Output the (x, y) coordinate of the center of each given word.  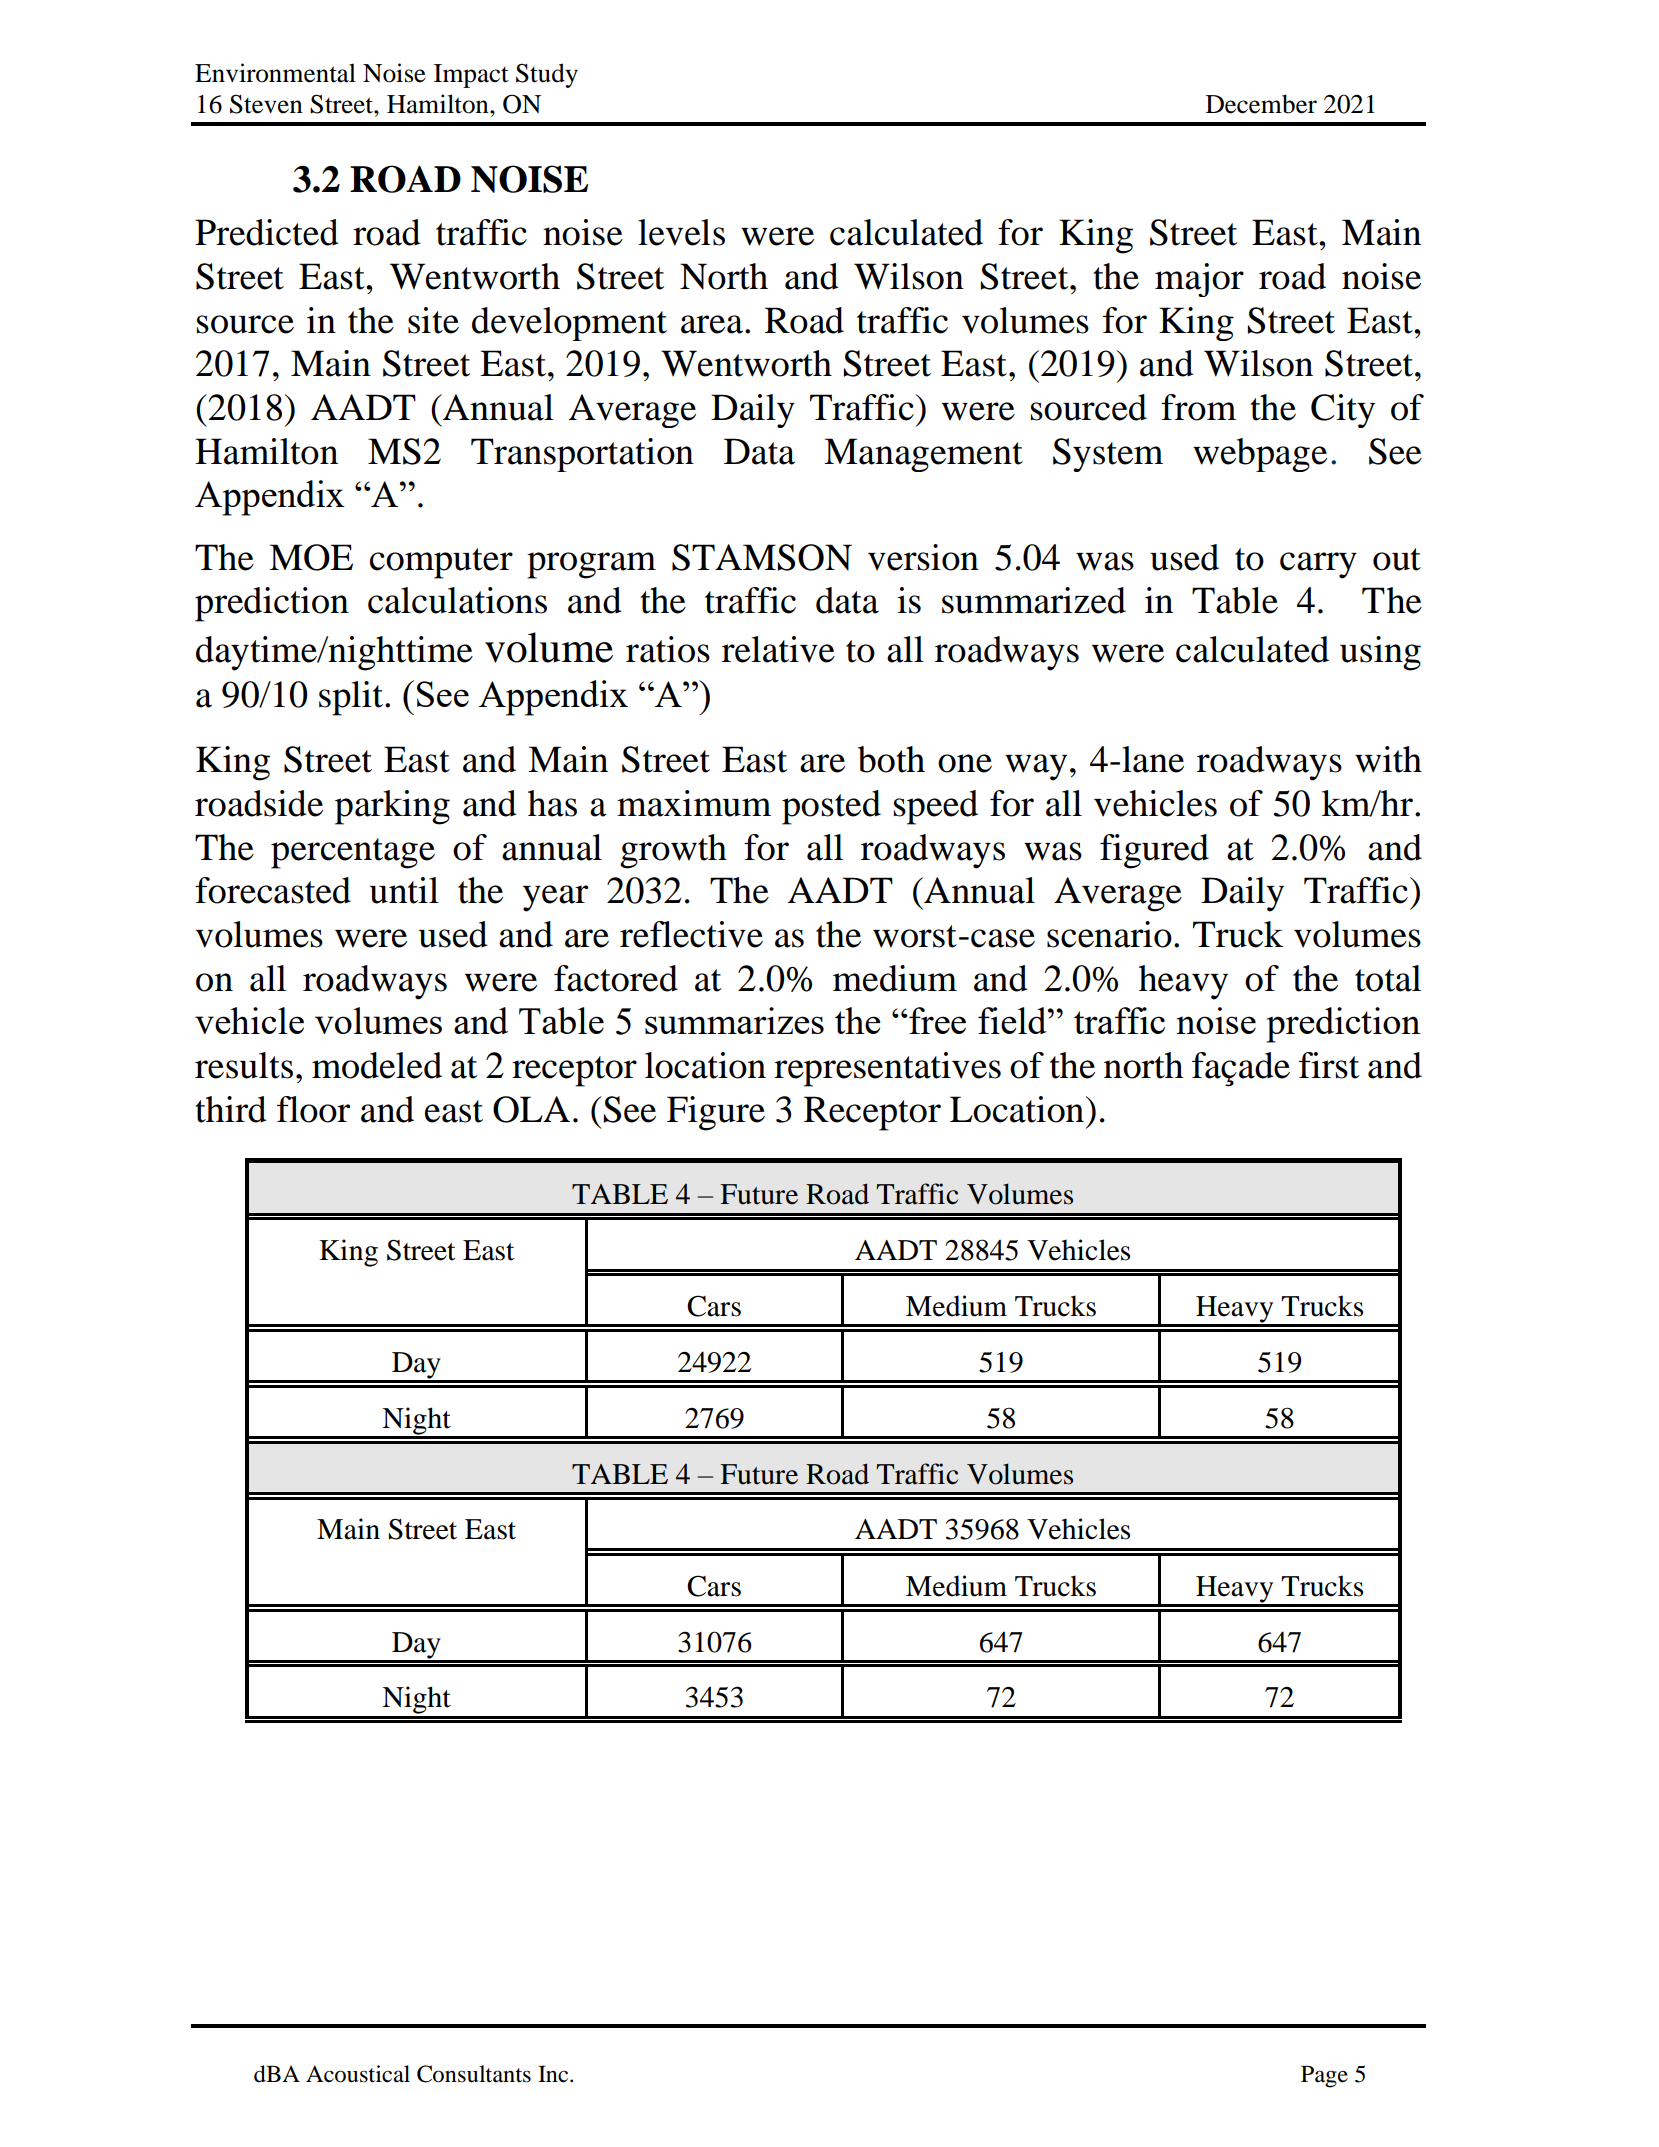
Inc (554, 2074)
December (1261, 104)
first (1329, 1065)
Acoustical (358, 2074)
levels (681, 232)
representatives (887, 1069)
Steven (266, 104)
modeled (377, 1065)
